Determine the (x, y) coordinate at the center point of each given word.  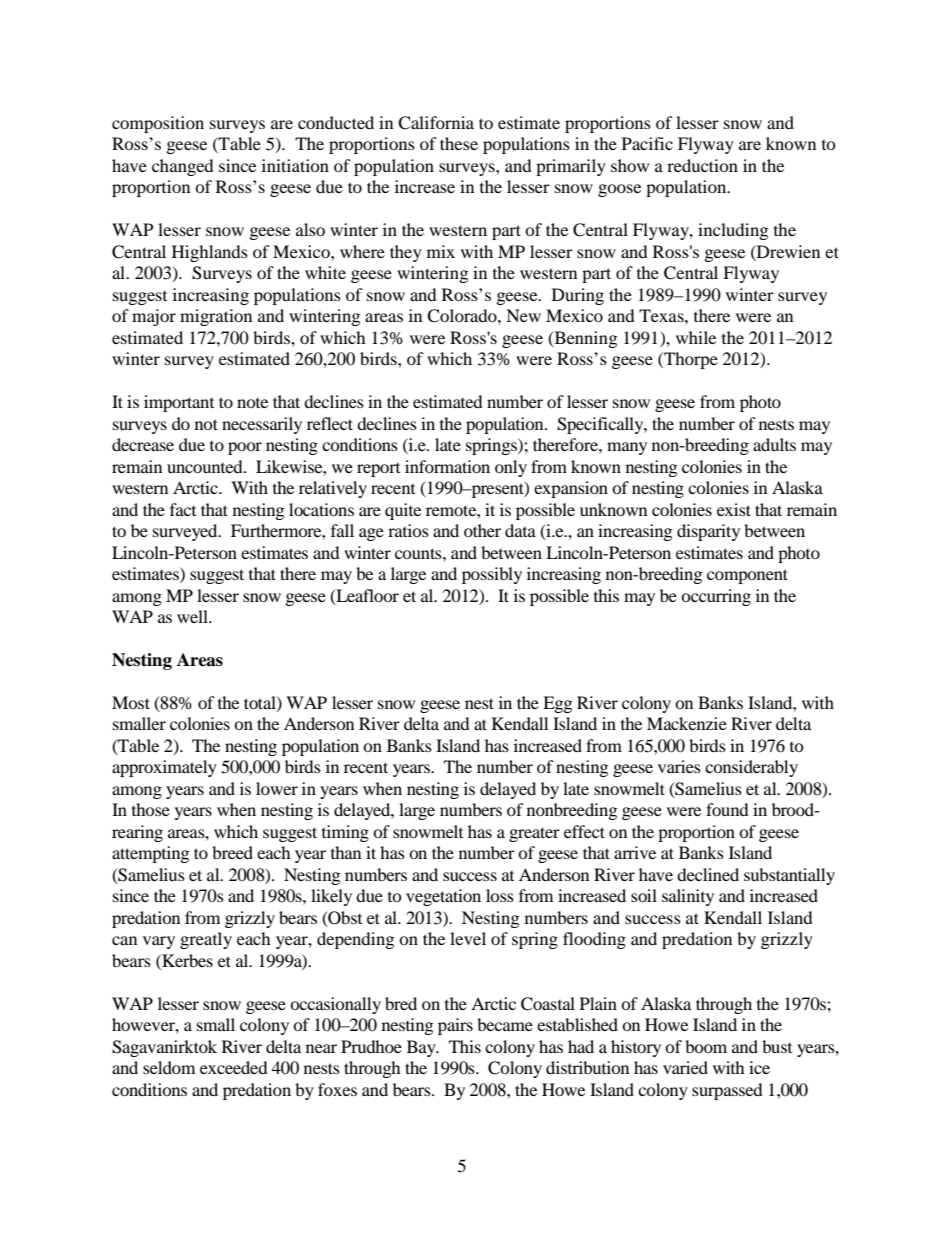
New (523, 315)
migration (216, 317)
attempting (150, 854)
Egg (557, 704)
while (696, 337)
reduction (702, 165)
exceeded (234, 1067)
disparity (708, 532)
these (459, 143)
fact (183, 509)
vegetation (443, 897)
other (482, 530)
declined (708, 874)
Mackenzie (687, 723)
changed (183, 167)
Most (131, 702)
